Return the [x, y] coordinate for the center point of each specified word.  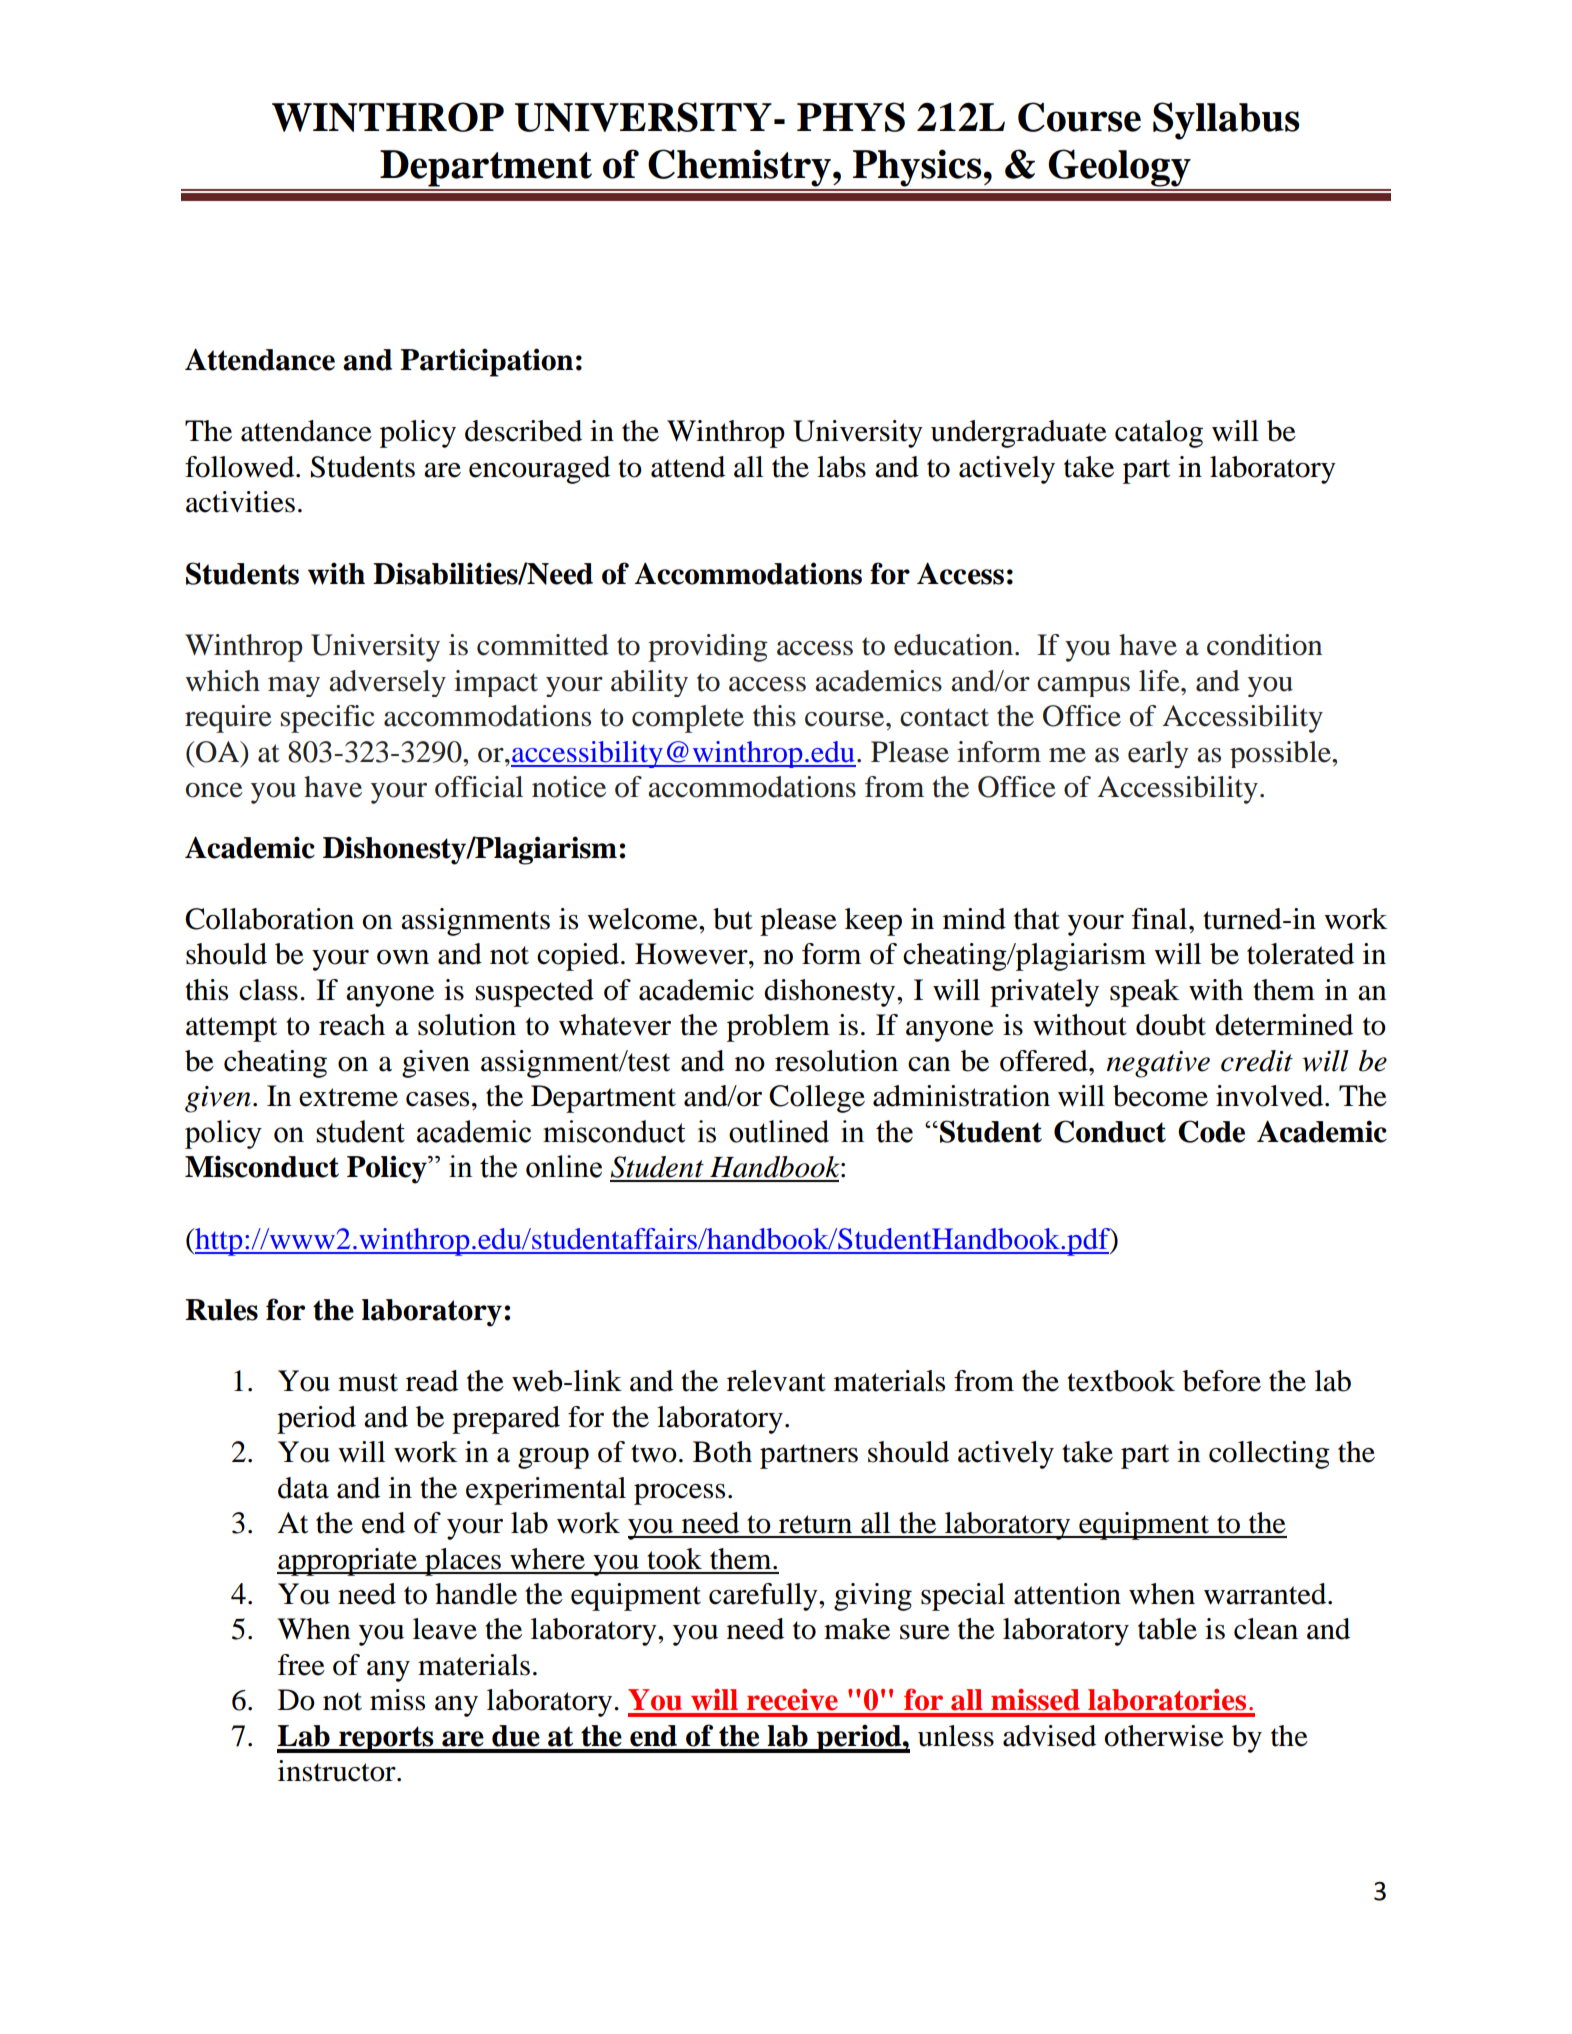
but [733, 919]
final [1161, 919]
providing [708, 648]
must [368, 1382]
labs [841, 467]
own [403, 957]
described [523, 431]
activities [240, 502]
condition [1264, 645]
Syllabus [1226, 121]
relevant [776, 1381]
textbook [1121, 1381]
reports [386, 1739]
